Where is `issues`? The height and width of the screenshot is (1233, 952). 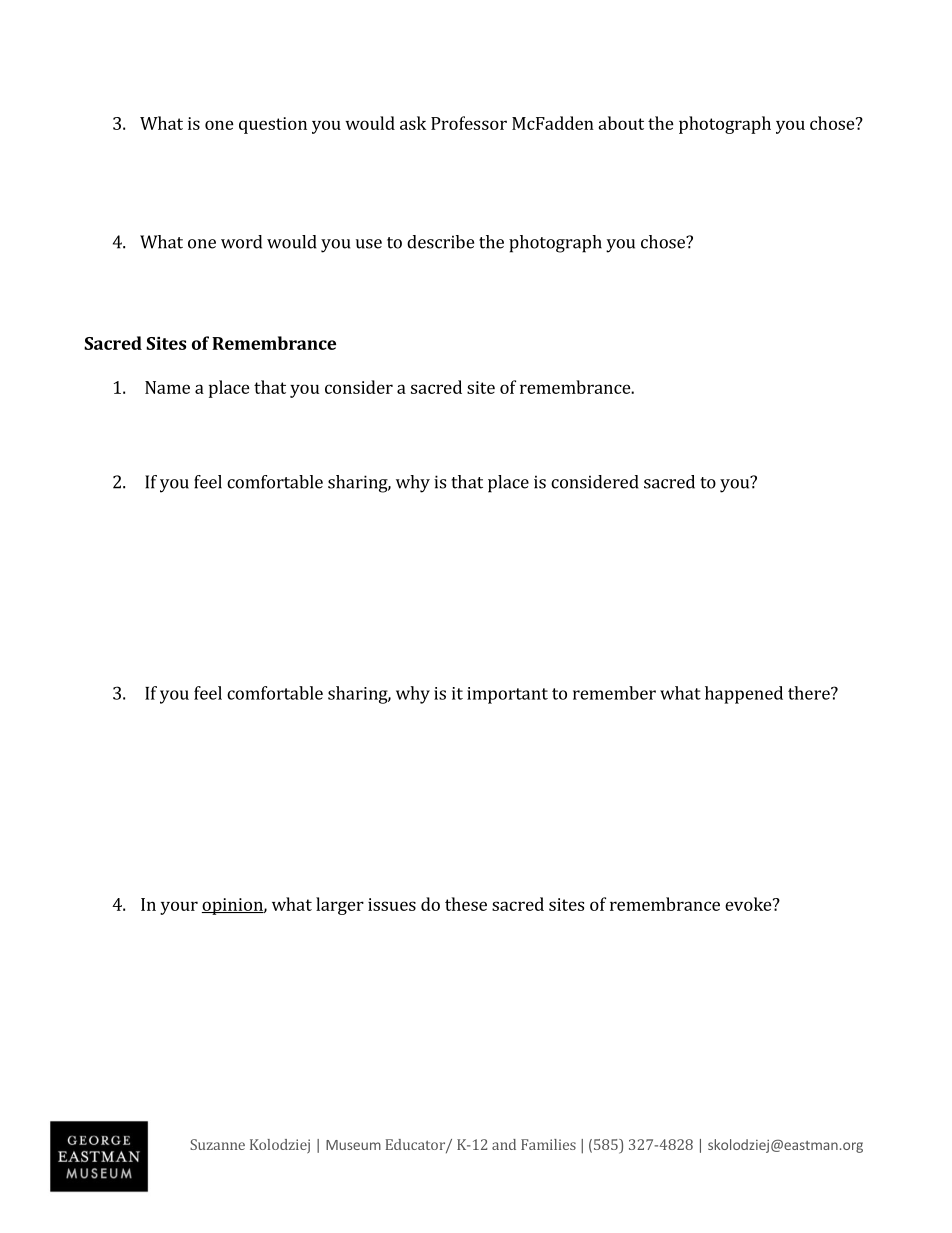
issues is located at coordinates (392, 904).
